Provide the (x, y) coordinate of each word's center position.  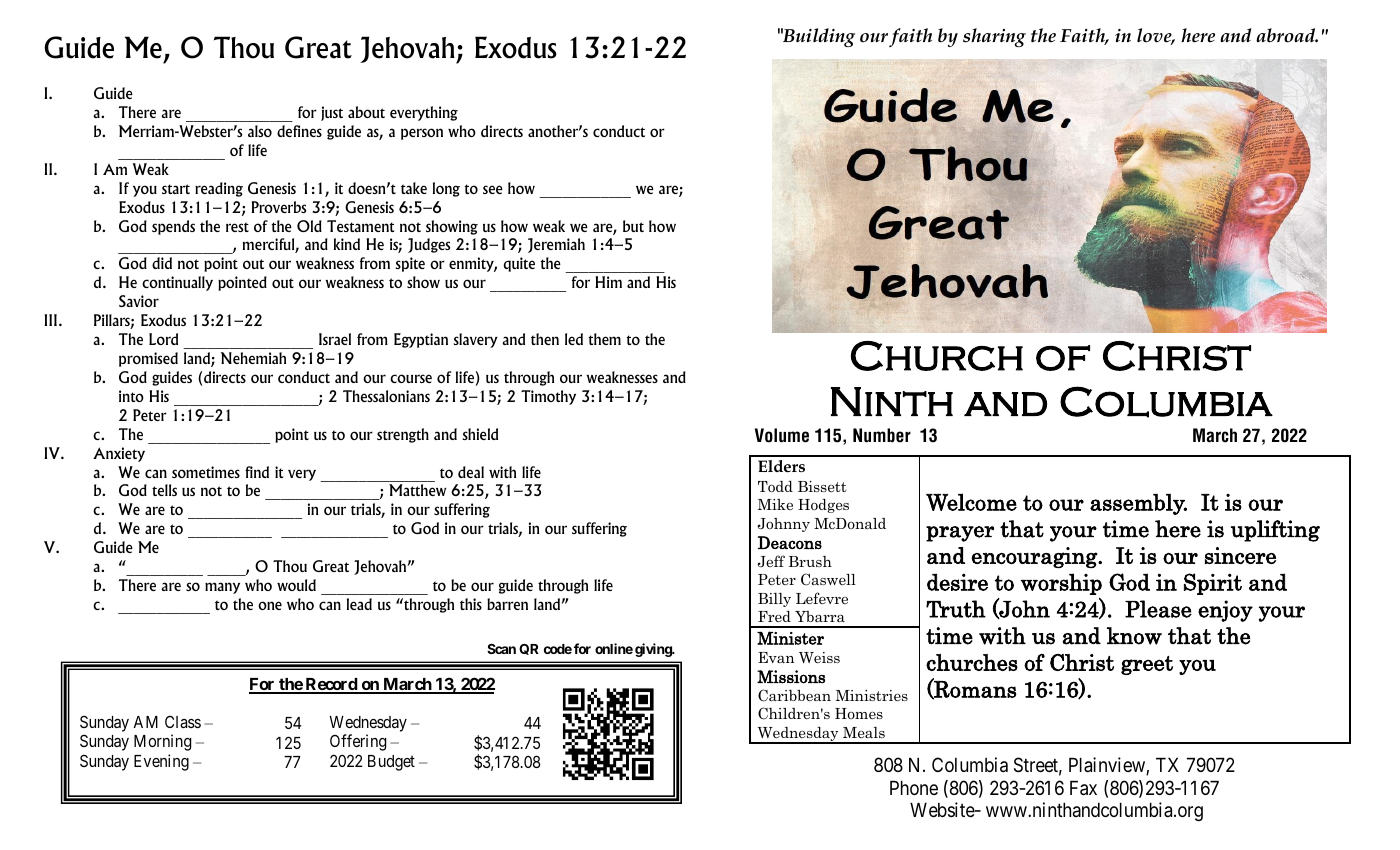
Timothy (548, 397)
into (131, 396)
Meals (864, 732)
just (332, 113)
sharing (994, 37)
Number (882, 435)
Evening (161, 762)
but (633, 226)
